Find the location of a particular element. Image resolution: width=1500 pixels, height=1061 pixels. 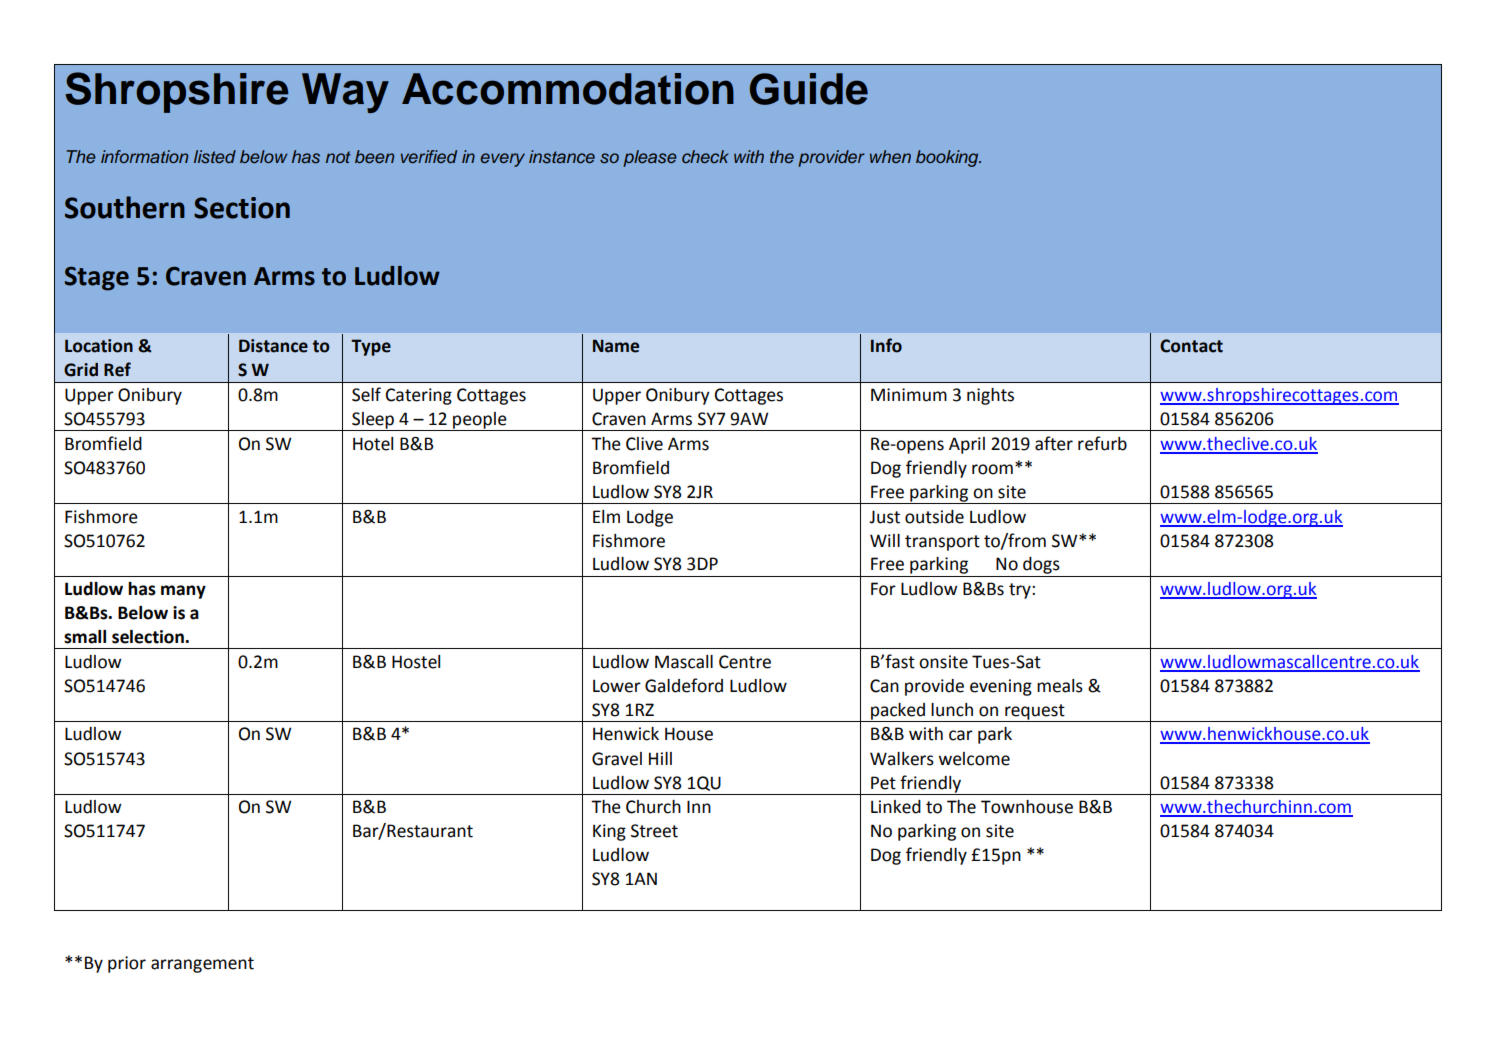

Contact is located at coordinates (1191, 346).
